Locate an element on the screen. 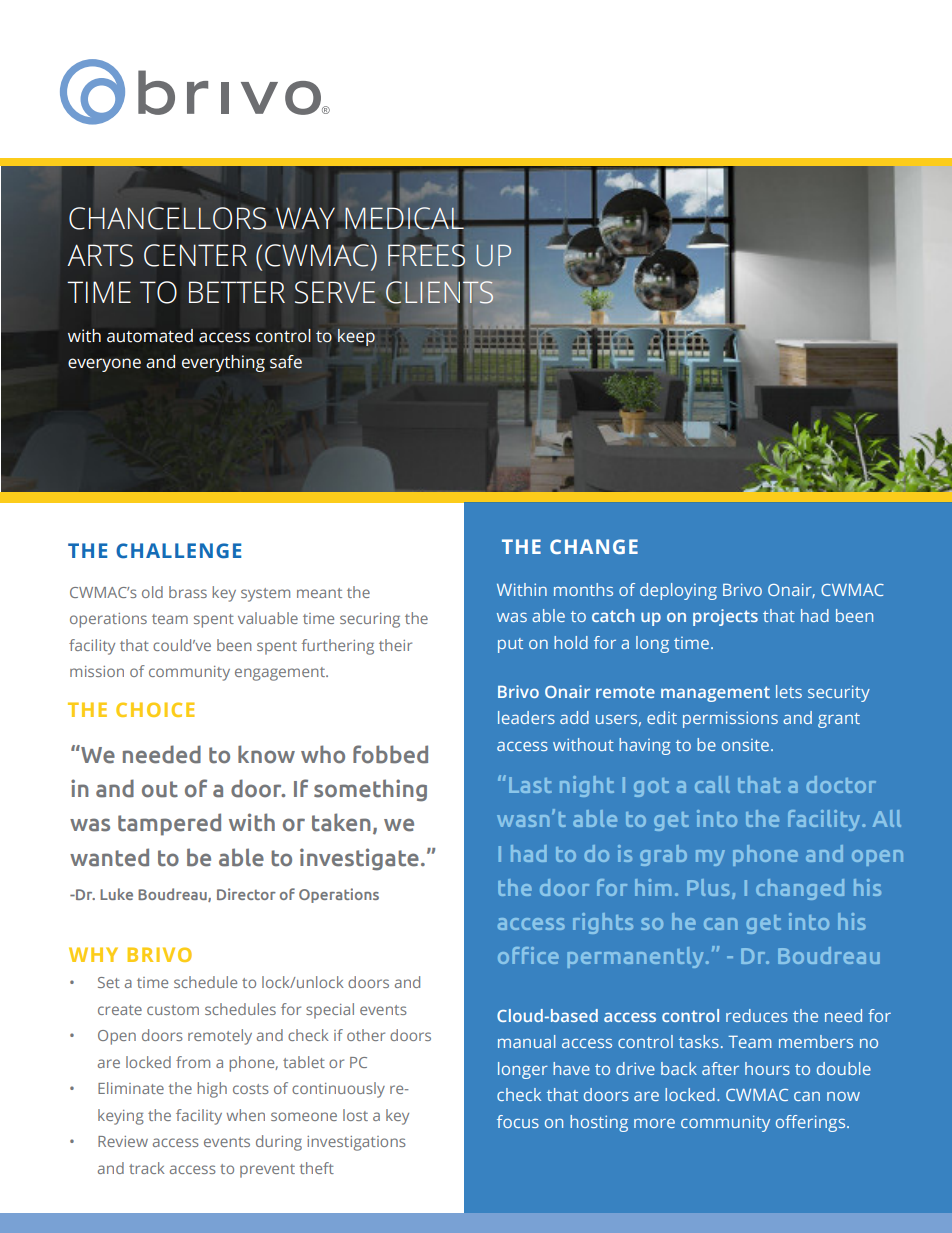  CLIENTS is located at coordinates (439, 292).
